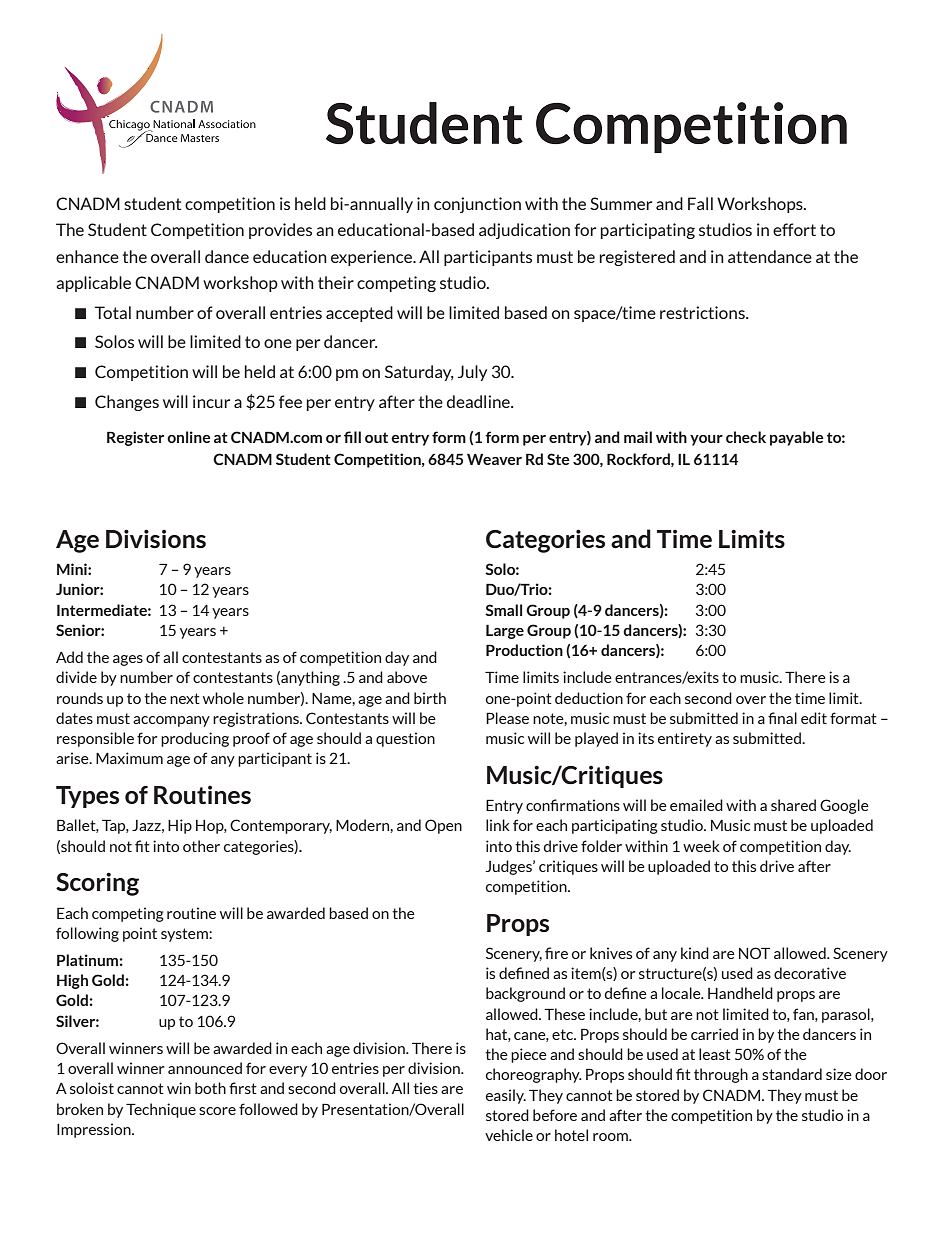 The image size is (952, 1233). Describe the element at coordinates (782, 718) in the image. I see `final` at that location.
